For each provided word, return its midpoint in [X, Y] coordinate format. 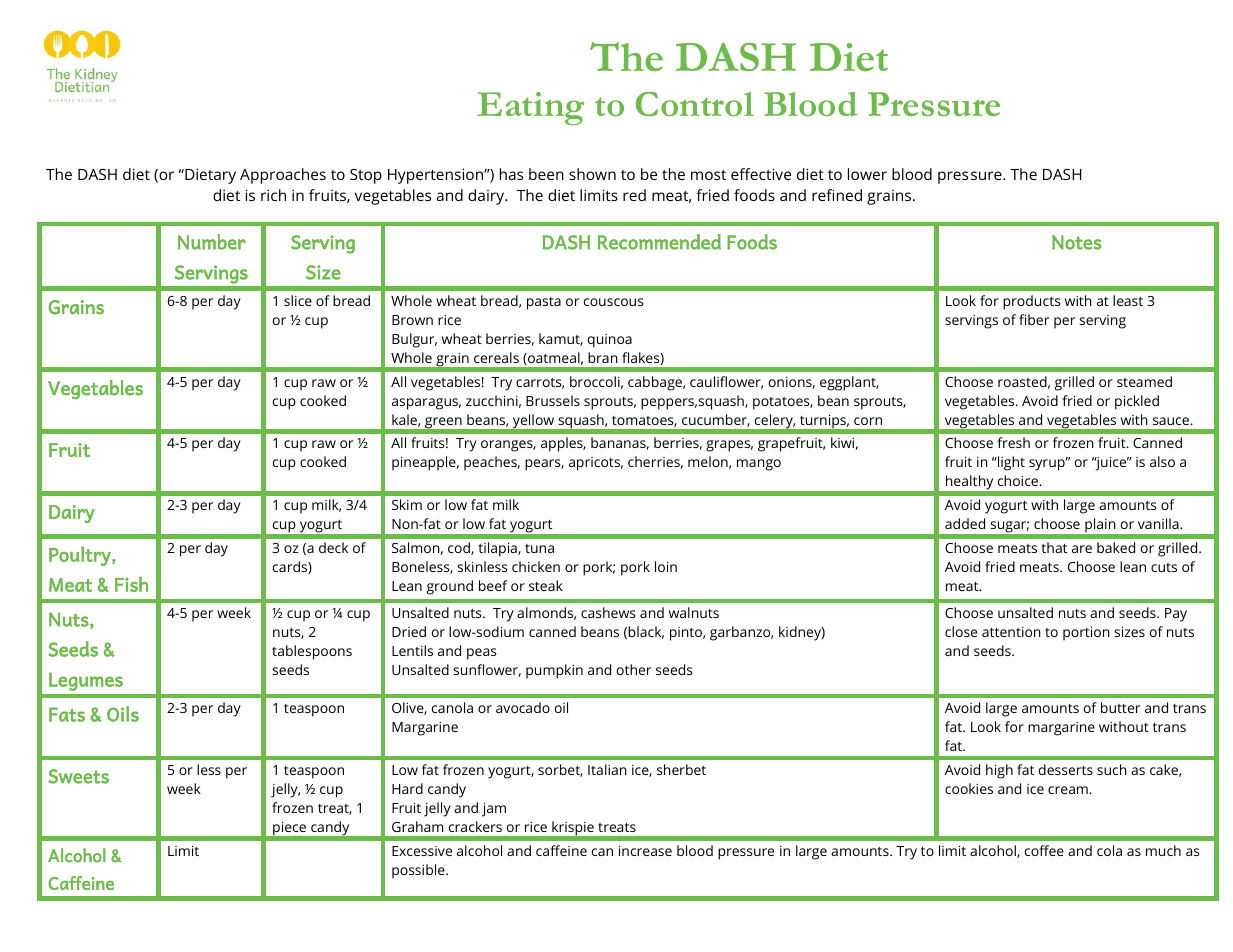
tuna [539, 548]
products [1031, 302]
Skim [407, 504]
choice [1019, 480]
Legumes [86, 681]
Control [695, 104]
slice [298, 300]
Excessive [422, 851]
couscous [613, 302]
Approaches [283, 176]
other [634, 669]
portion [1086, 634]
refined [837, 195]
